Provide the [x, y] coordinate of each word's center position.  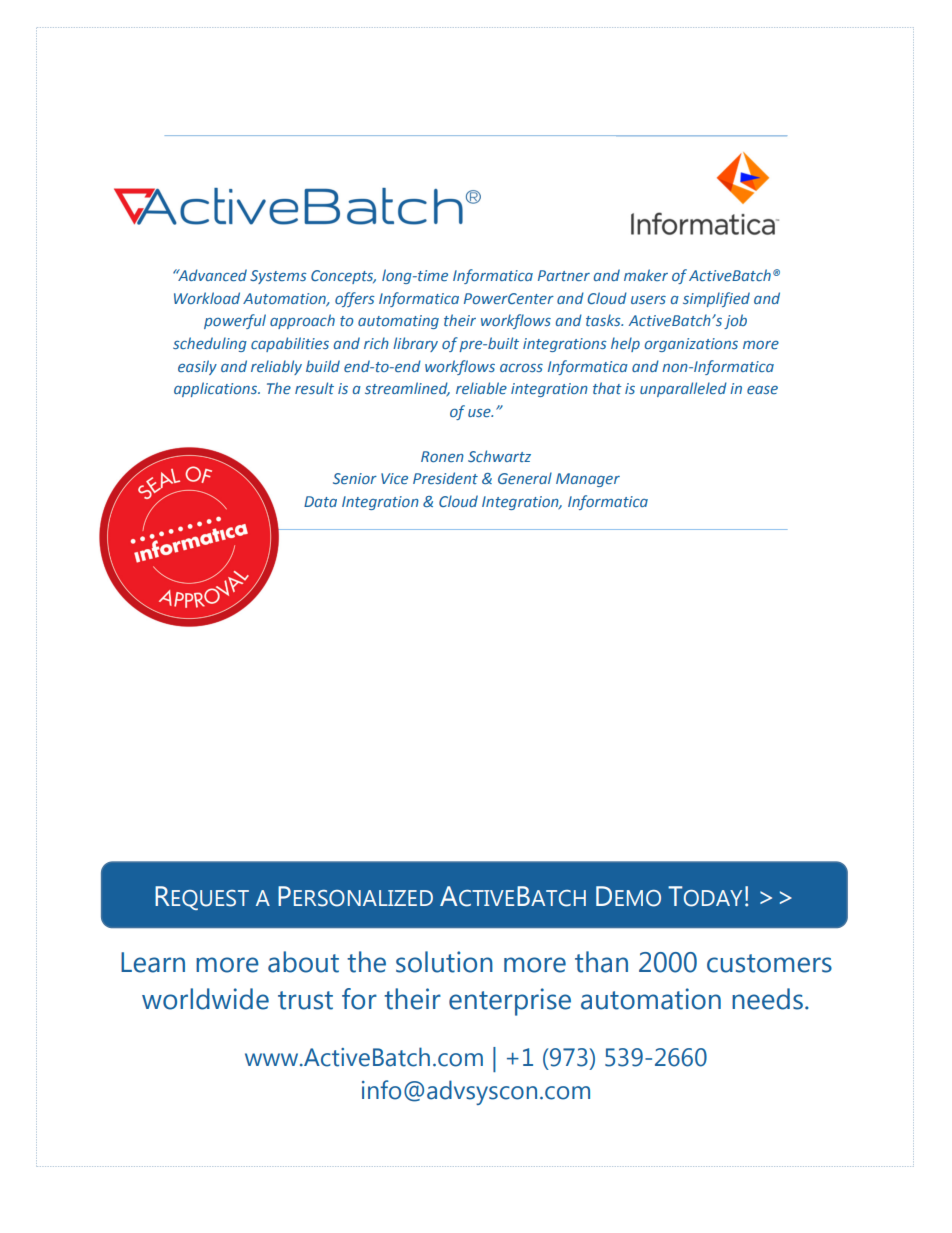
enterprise [510, 1002]
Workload [207, 298]
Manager [588, 480]
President [445, 478]
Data [320, 501]
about [303, 962]
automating [398, 322]
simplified [716, 299]
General [525, 478]
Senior [355, 478]
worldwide [205, 999]
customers [769, 963]
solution [444, 962]
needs [767, 999]
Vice [394, 478]
